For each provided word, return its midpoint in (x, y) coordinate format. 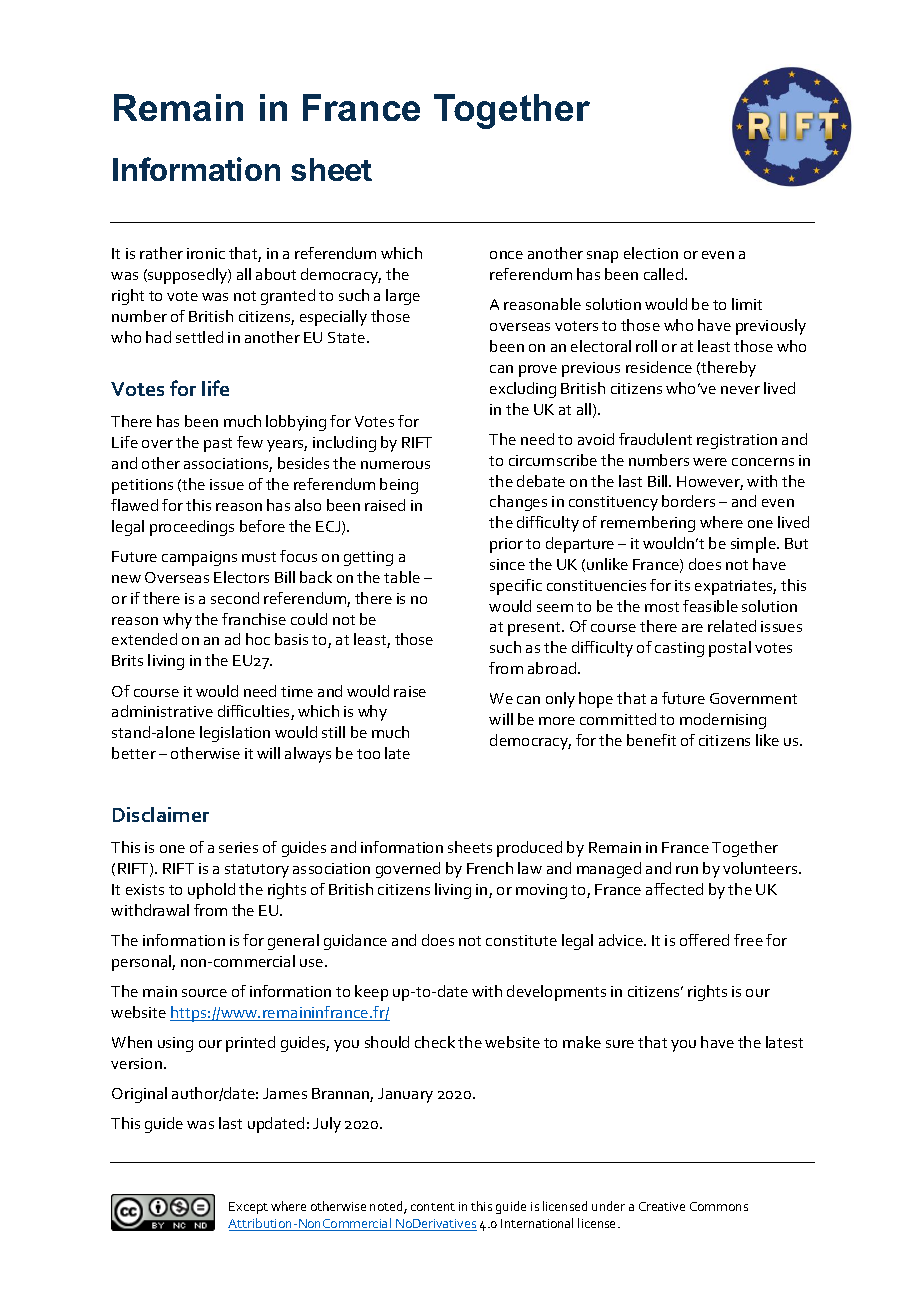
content (433, 1207)
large (403, 297)
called (663, 274)
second (235, 598)
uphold (211, 891)
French (490, 868)
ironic (206, 253)
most (662, 607)
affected (674, 889)
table (402, 577)
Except (248, 1208)
